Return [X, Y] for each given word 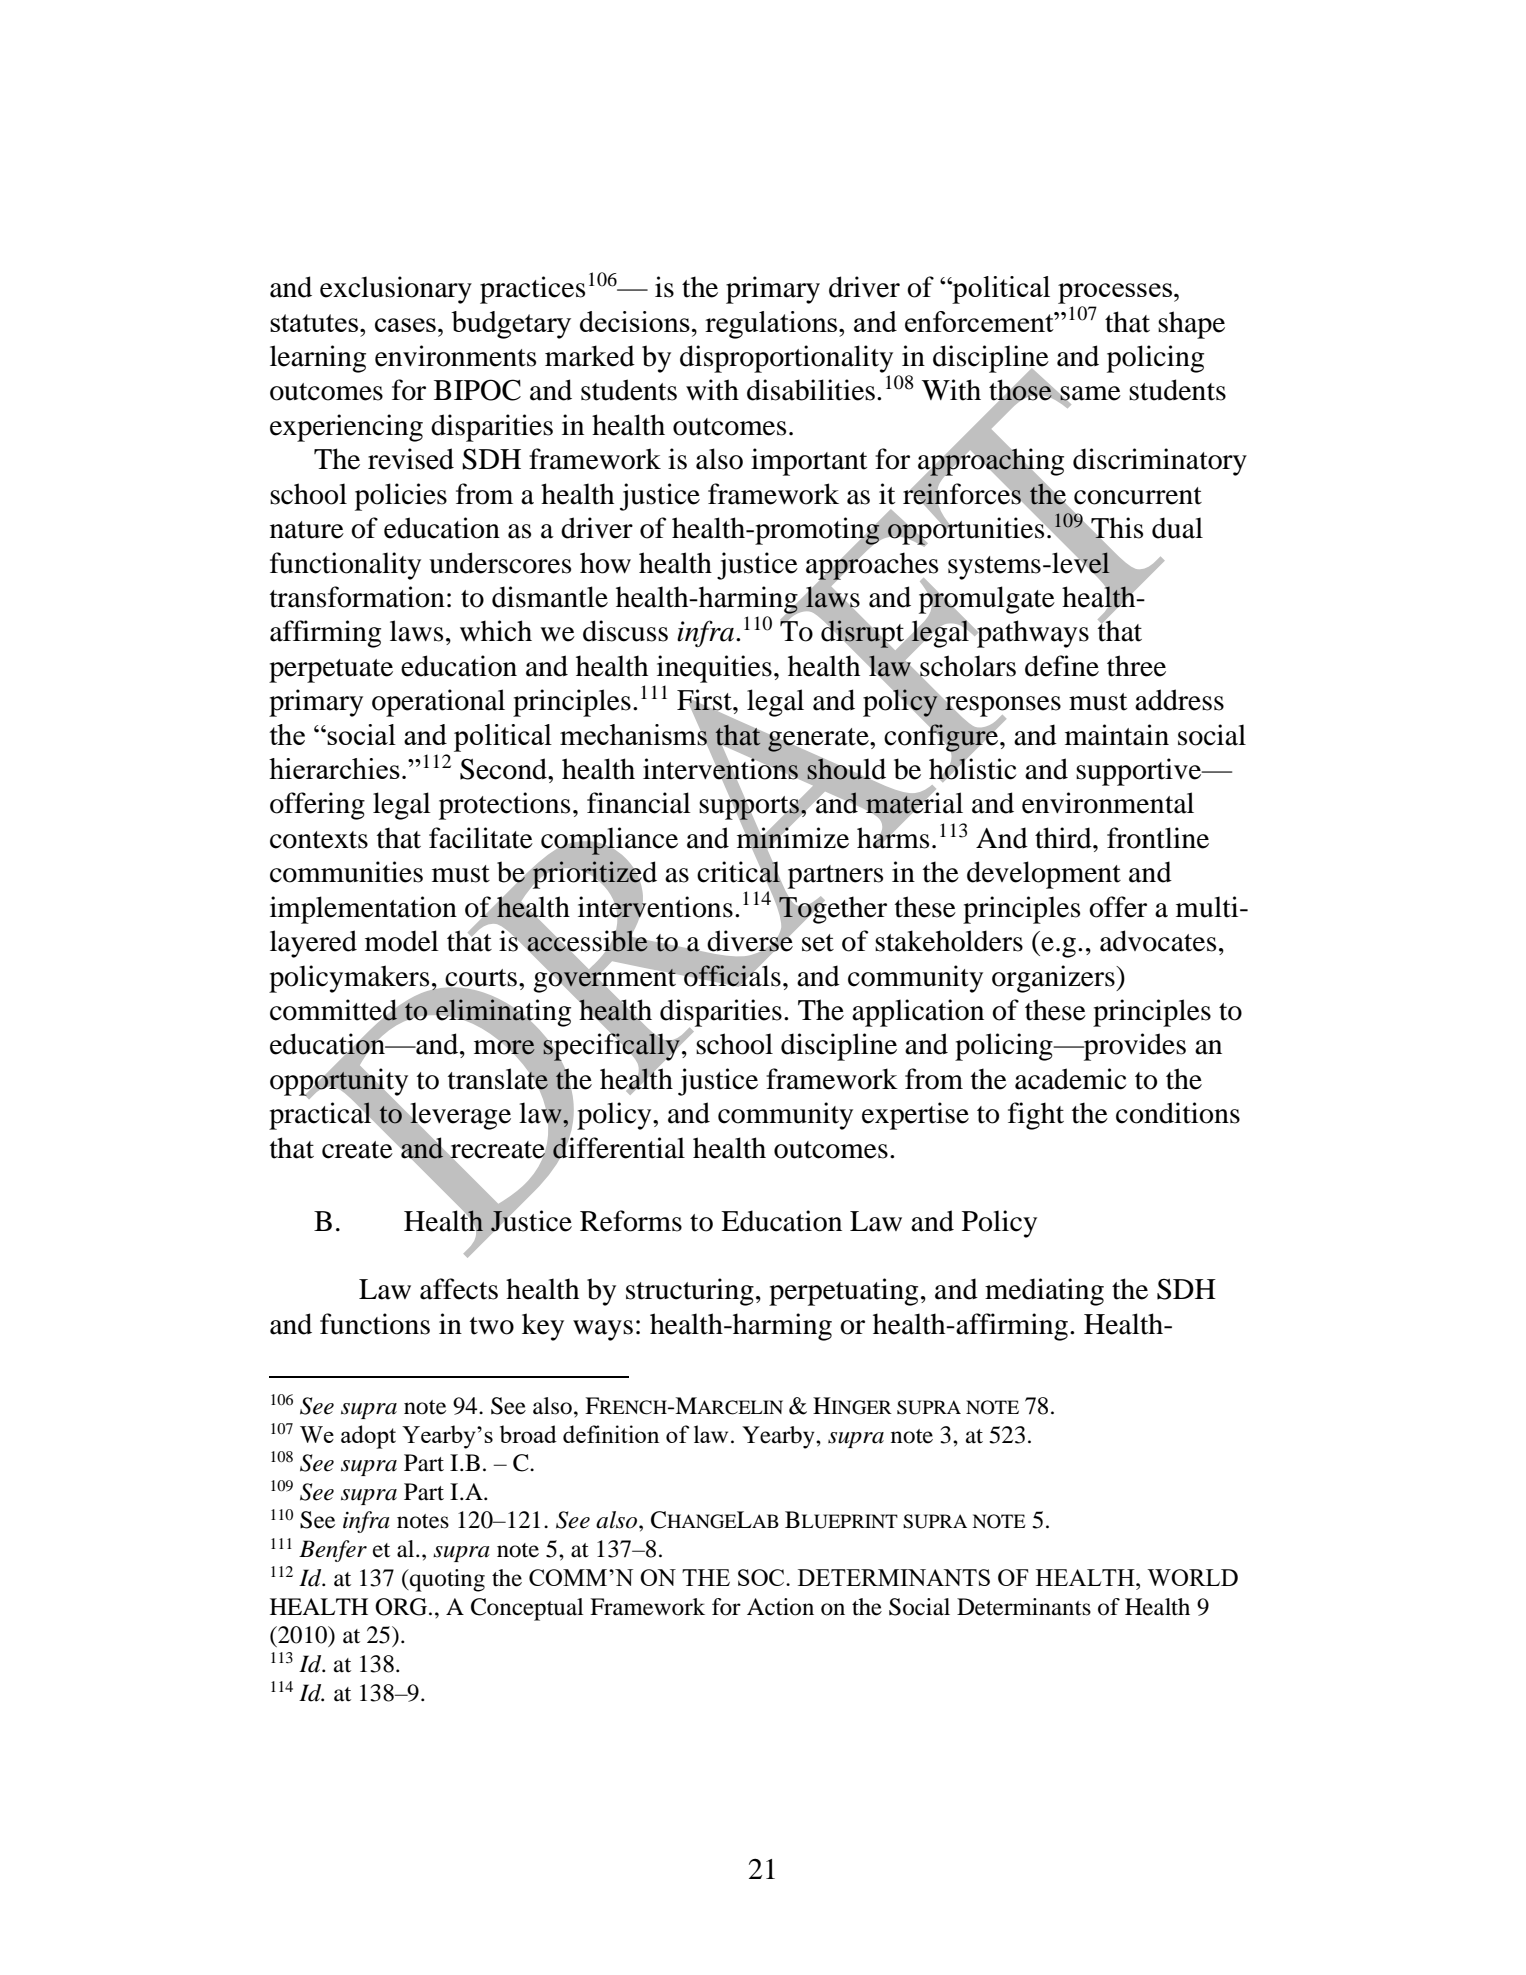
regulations [772, 325]
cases [405, 325]
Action [780, 1607]
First [705, 701]
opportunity [339, 1082]
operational [438, 703]
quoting [446, 1580]
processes [1115, 293]
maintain [1117, 735]
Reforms [631, 1221]
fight [1036, 1116]
